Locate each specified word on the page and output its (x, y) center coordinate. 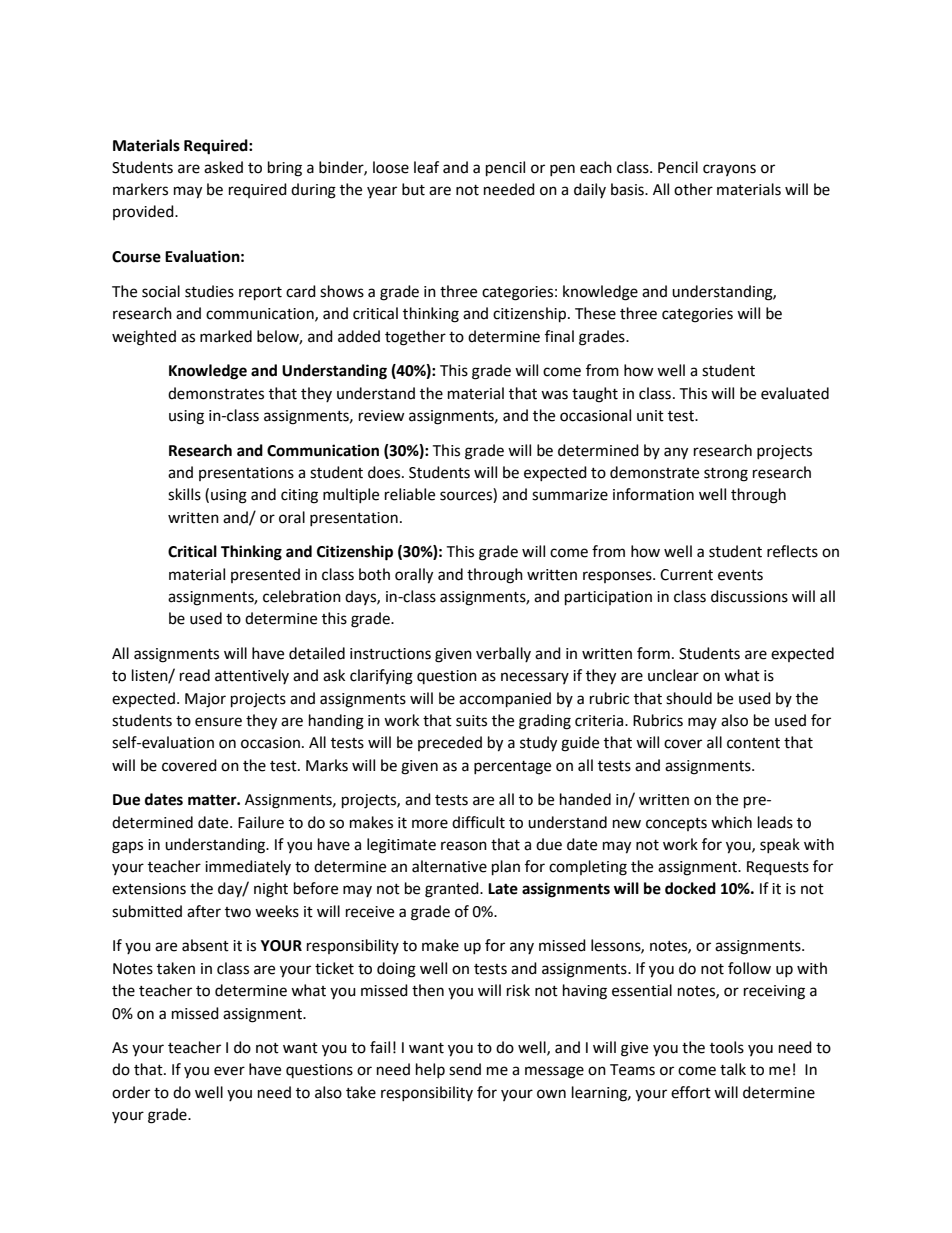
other (693, 189)
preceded (450, 743)
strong (726, 475)
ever (229, 1071)
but (413, 189)
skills (184, 494)
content (753, 743)
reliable (410, 494)
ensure (218, 722)
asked (223, 167)
